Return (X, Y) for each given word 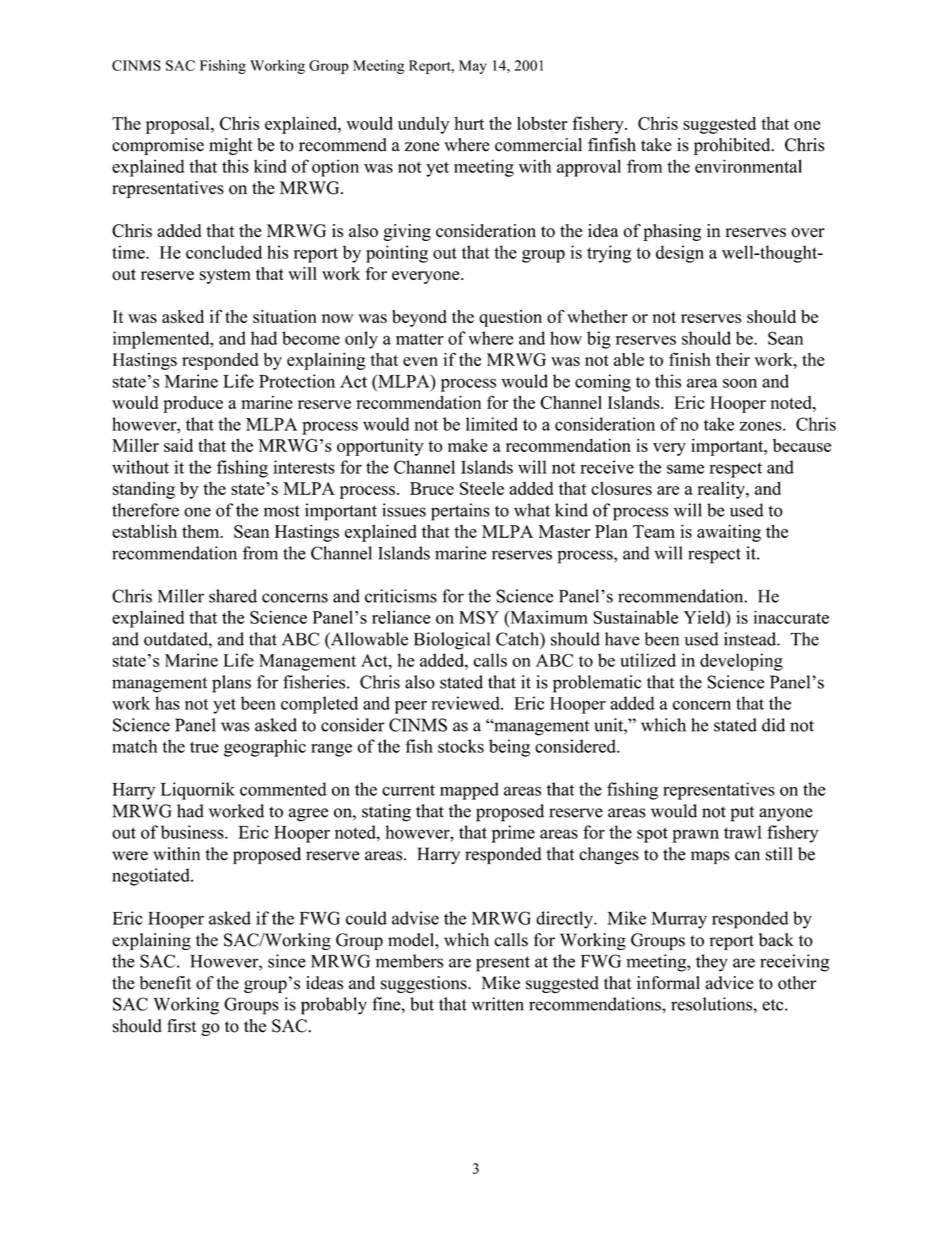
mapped (469, 791)
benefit (165, 983)
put (742, 814)
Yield (705, 617)
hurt (469, 123)
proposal (179, 125)
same (685, 469)
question (510, 318)
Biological (452, 641)
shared (233, 596)
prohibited (733, 146)
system (225, 276)
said (178, 445)
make (468, 445)
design (680, 254)
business (193, 832)
